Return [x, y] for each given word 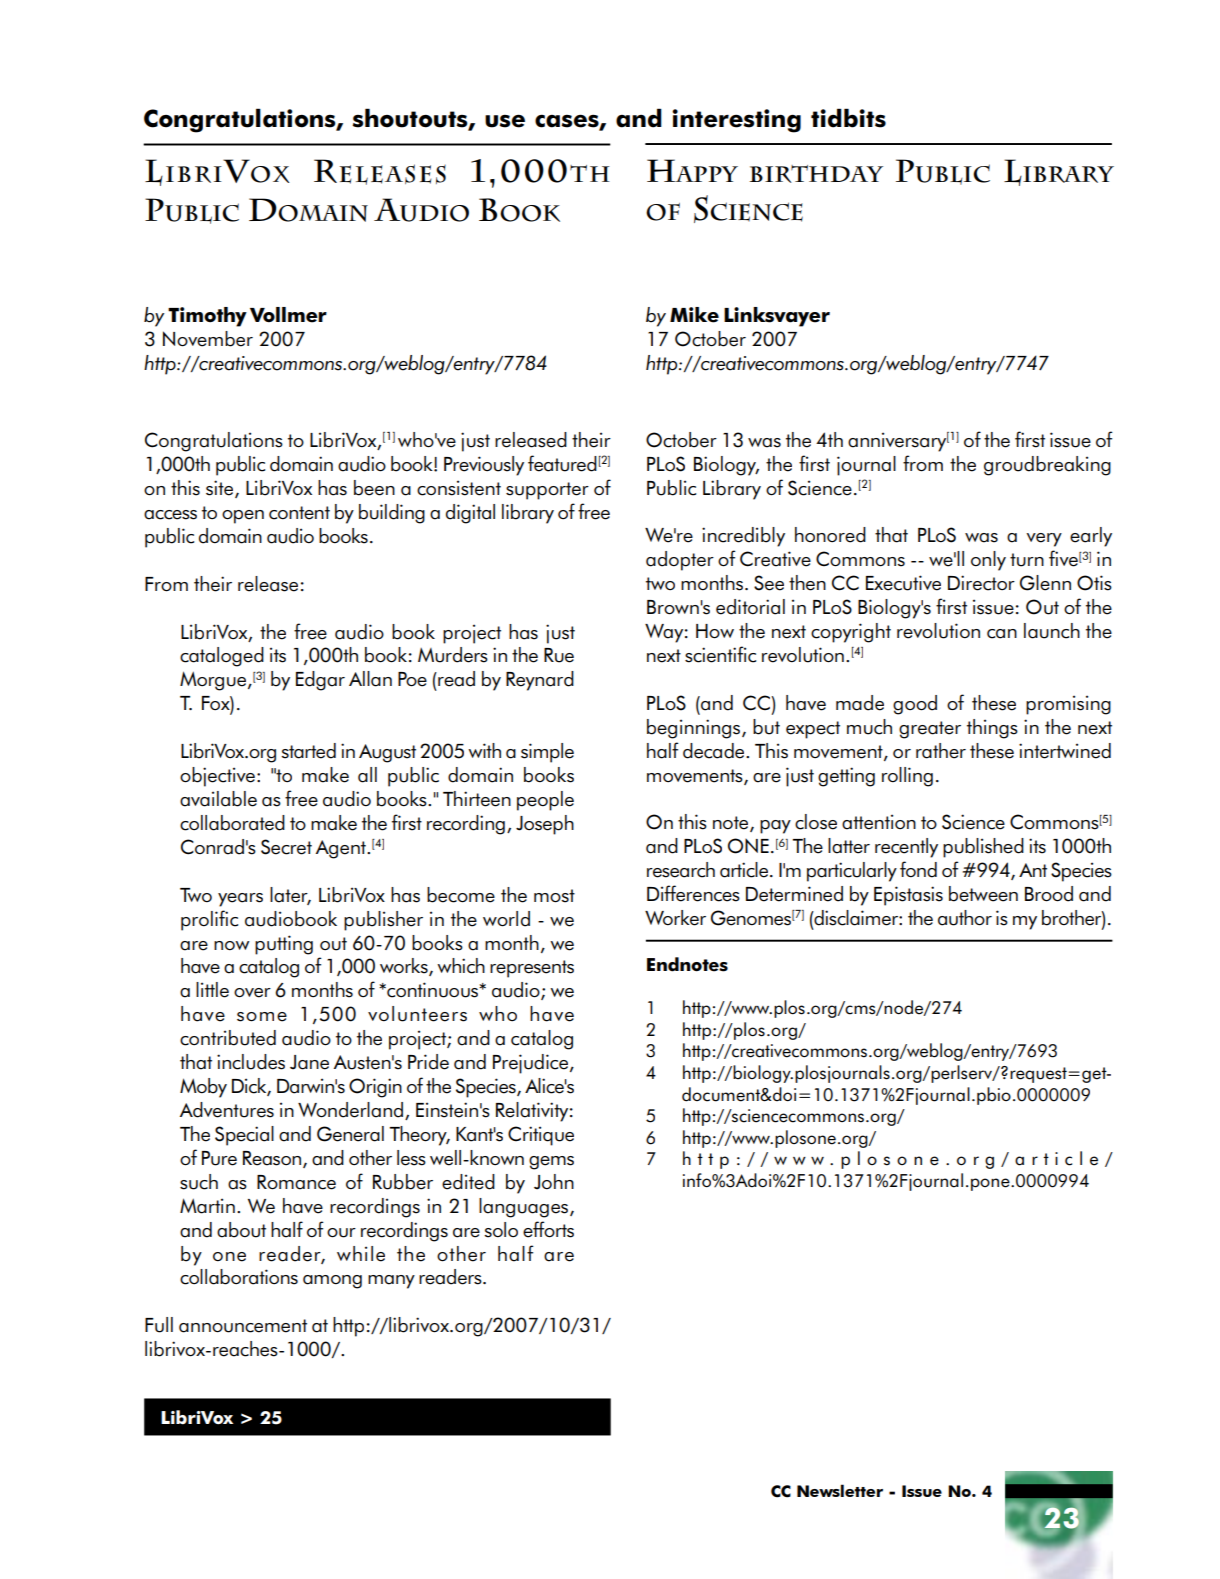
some [262, 1017]
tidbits [848, 118]
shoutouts [411, 118]
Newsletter [840, 1490]
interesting [736, 121]
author [965, 918]
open [243, 517]
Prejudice [530, 1064]
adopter [680, 561]
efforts [548, 1229]
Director [981, 583]
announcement [243, 1326]
